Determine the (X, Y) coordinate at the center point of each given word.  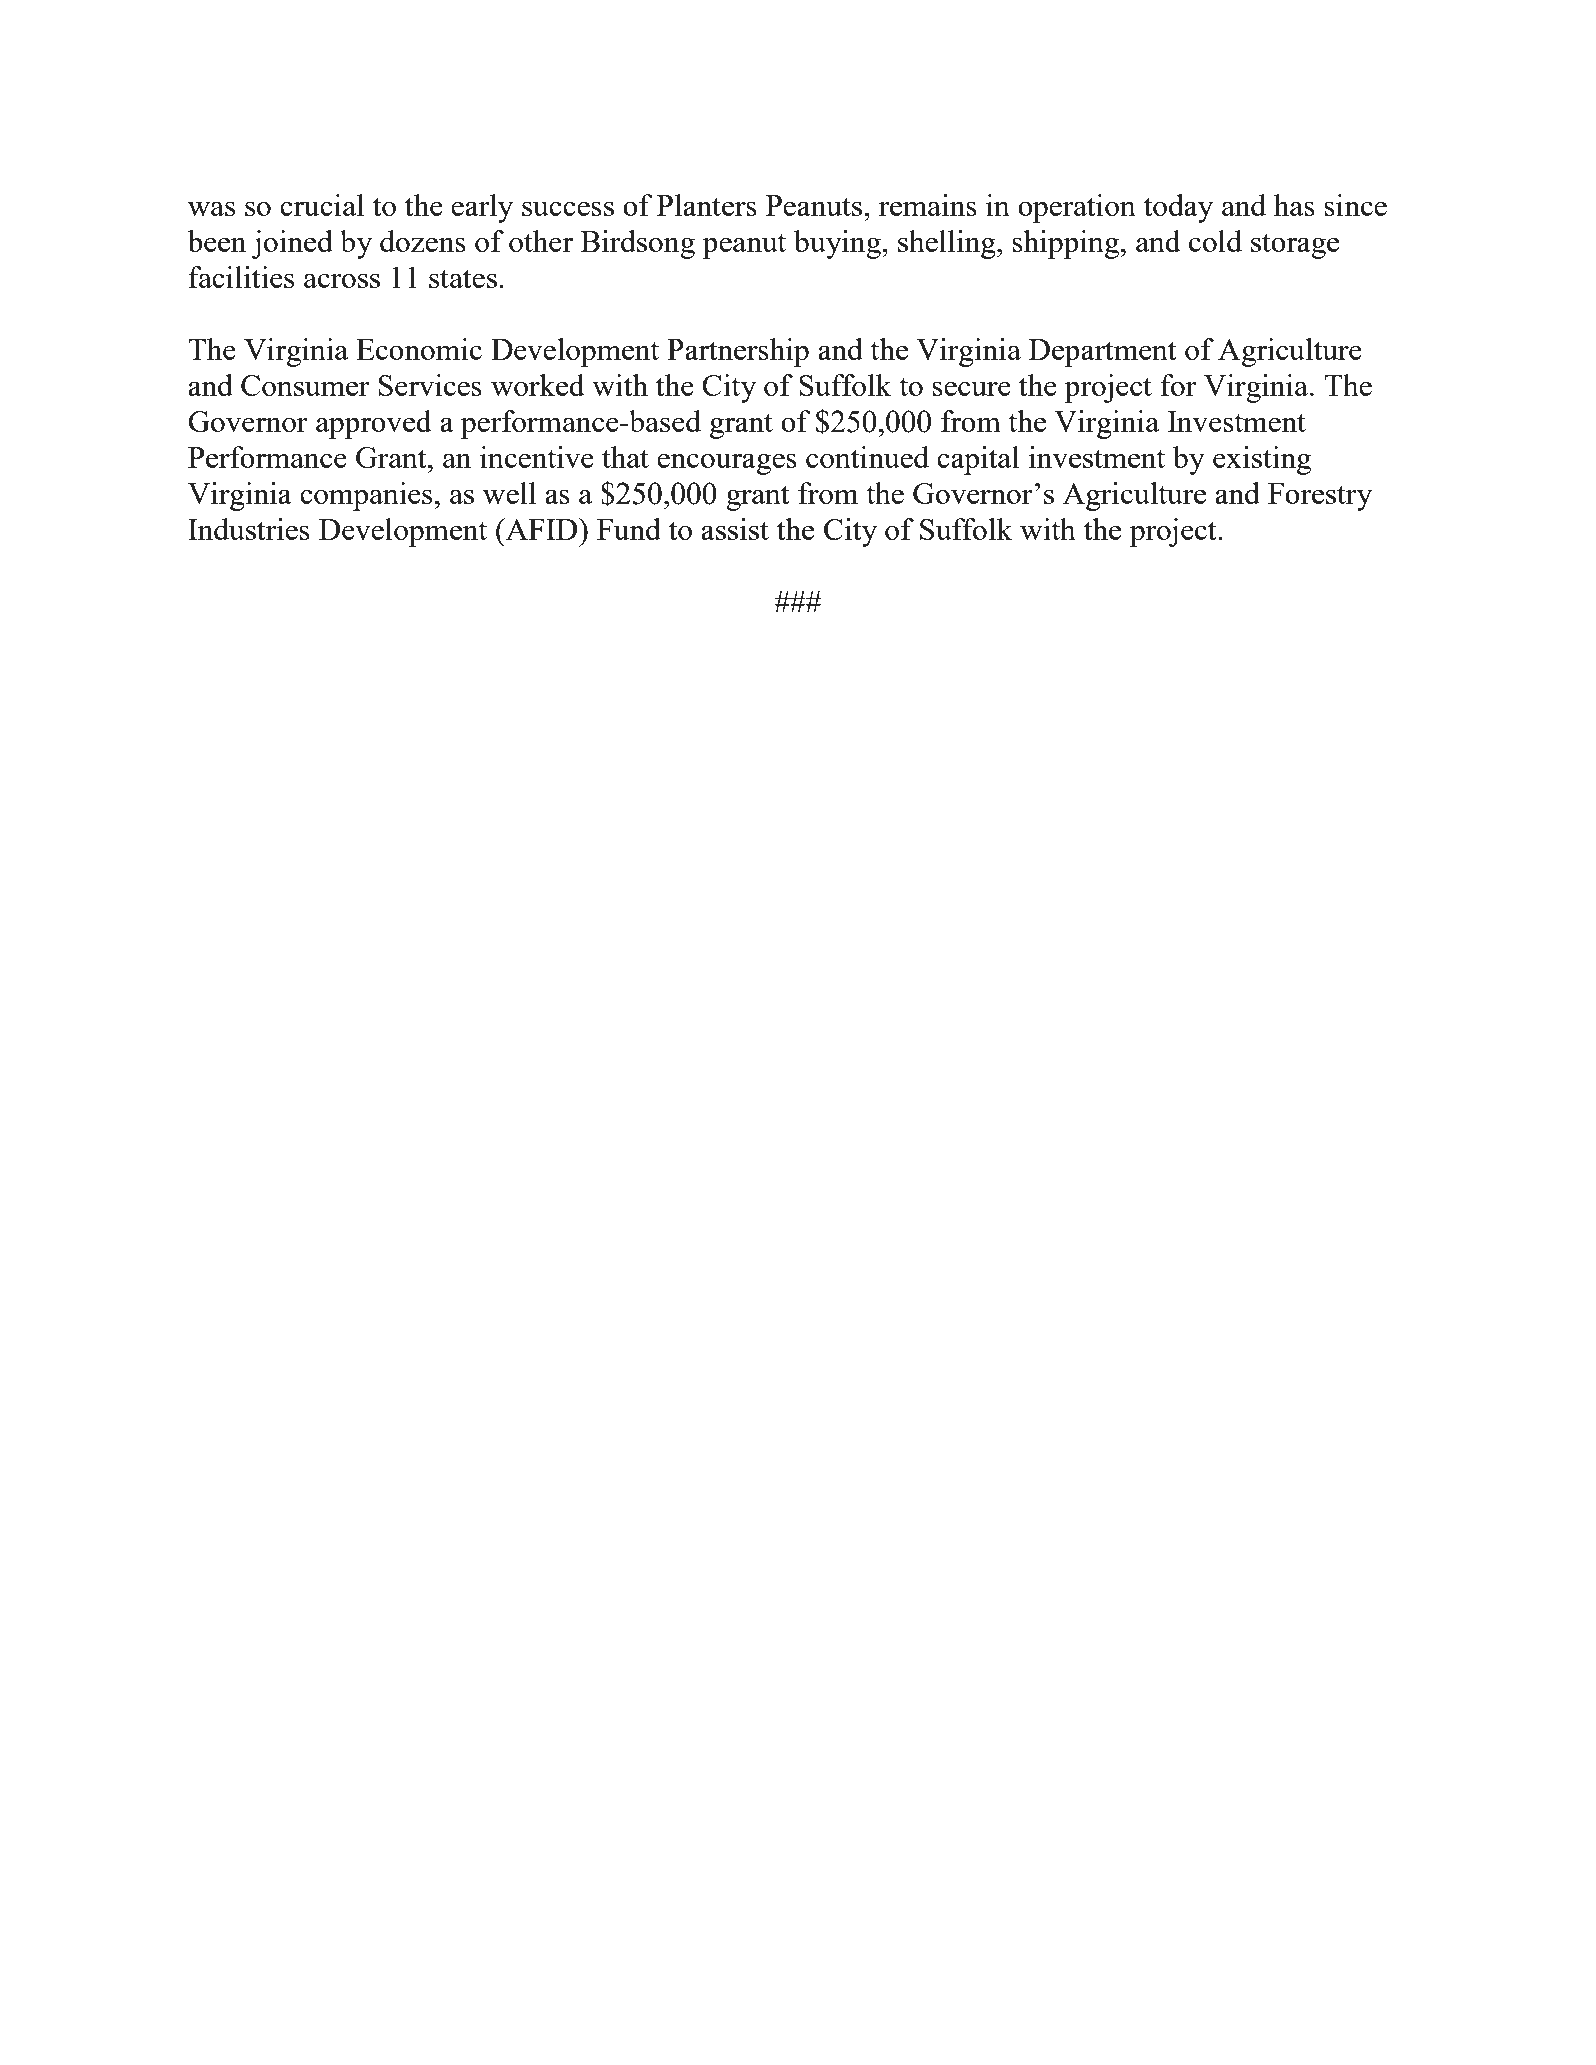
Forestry (1320, 497)
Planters (707, 205)
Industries (249, 529)
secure (971, 388)
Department (1103, 353)
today (1178, 208)
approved (373, 424)
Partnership (738, 352)
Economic (419, 349)
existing (1262, 460)
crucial (322, 205)
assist (735, 529)
